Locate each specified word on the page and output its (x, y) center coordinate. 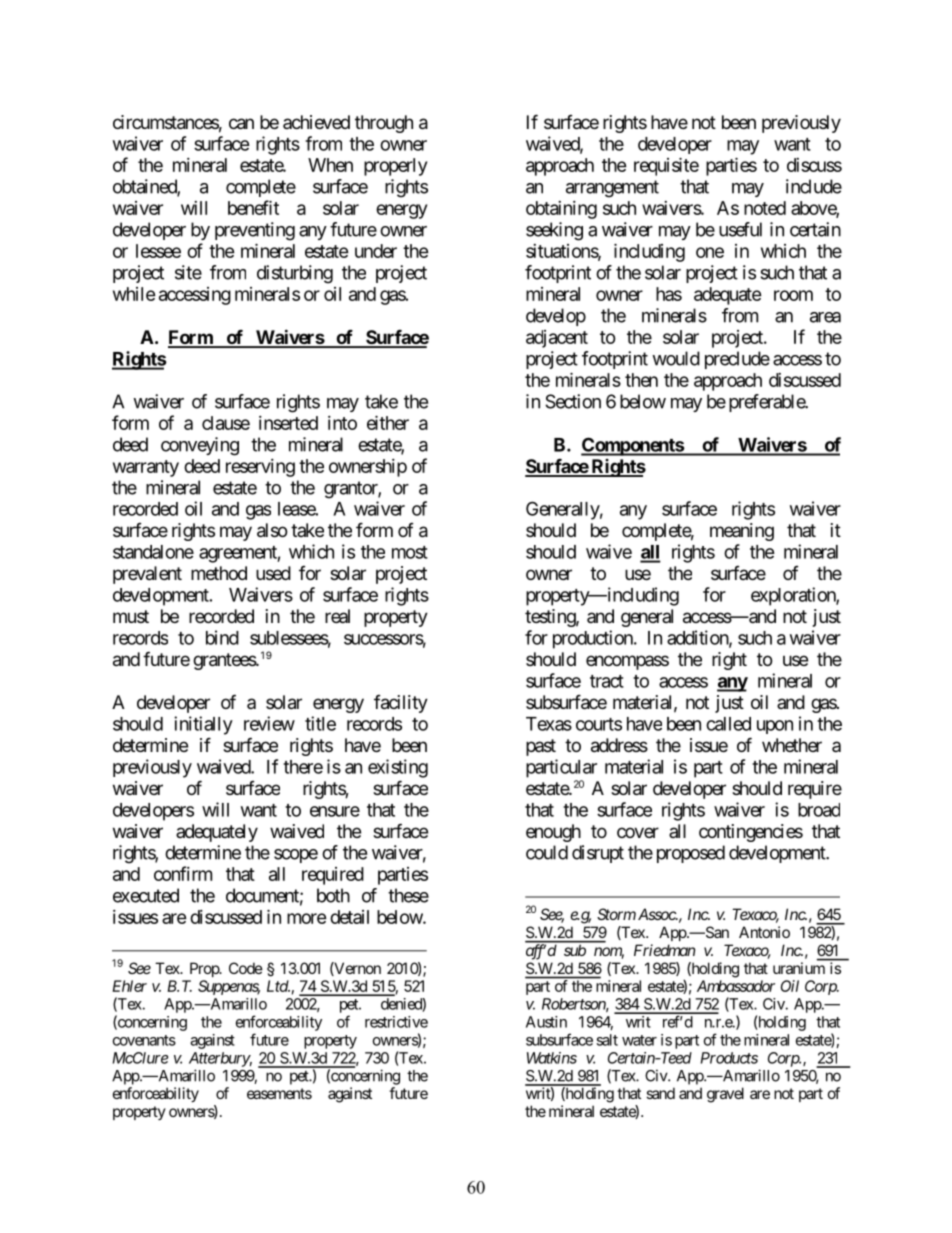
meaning (742, 532)
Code (246, 968)
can (241, 124)
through (384, 124)
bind (222, 637)
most (410, 552)
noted (765, 208)
